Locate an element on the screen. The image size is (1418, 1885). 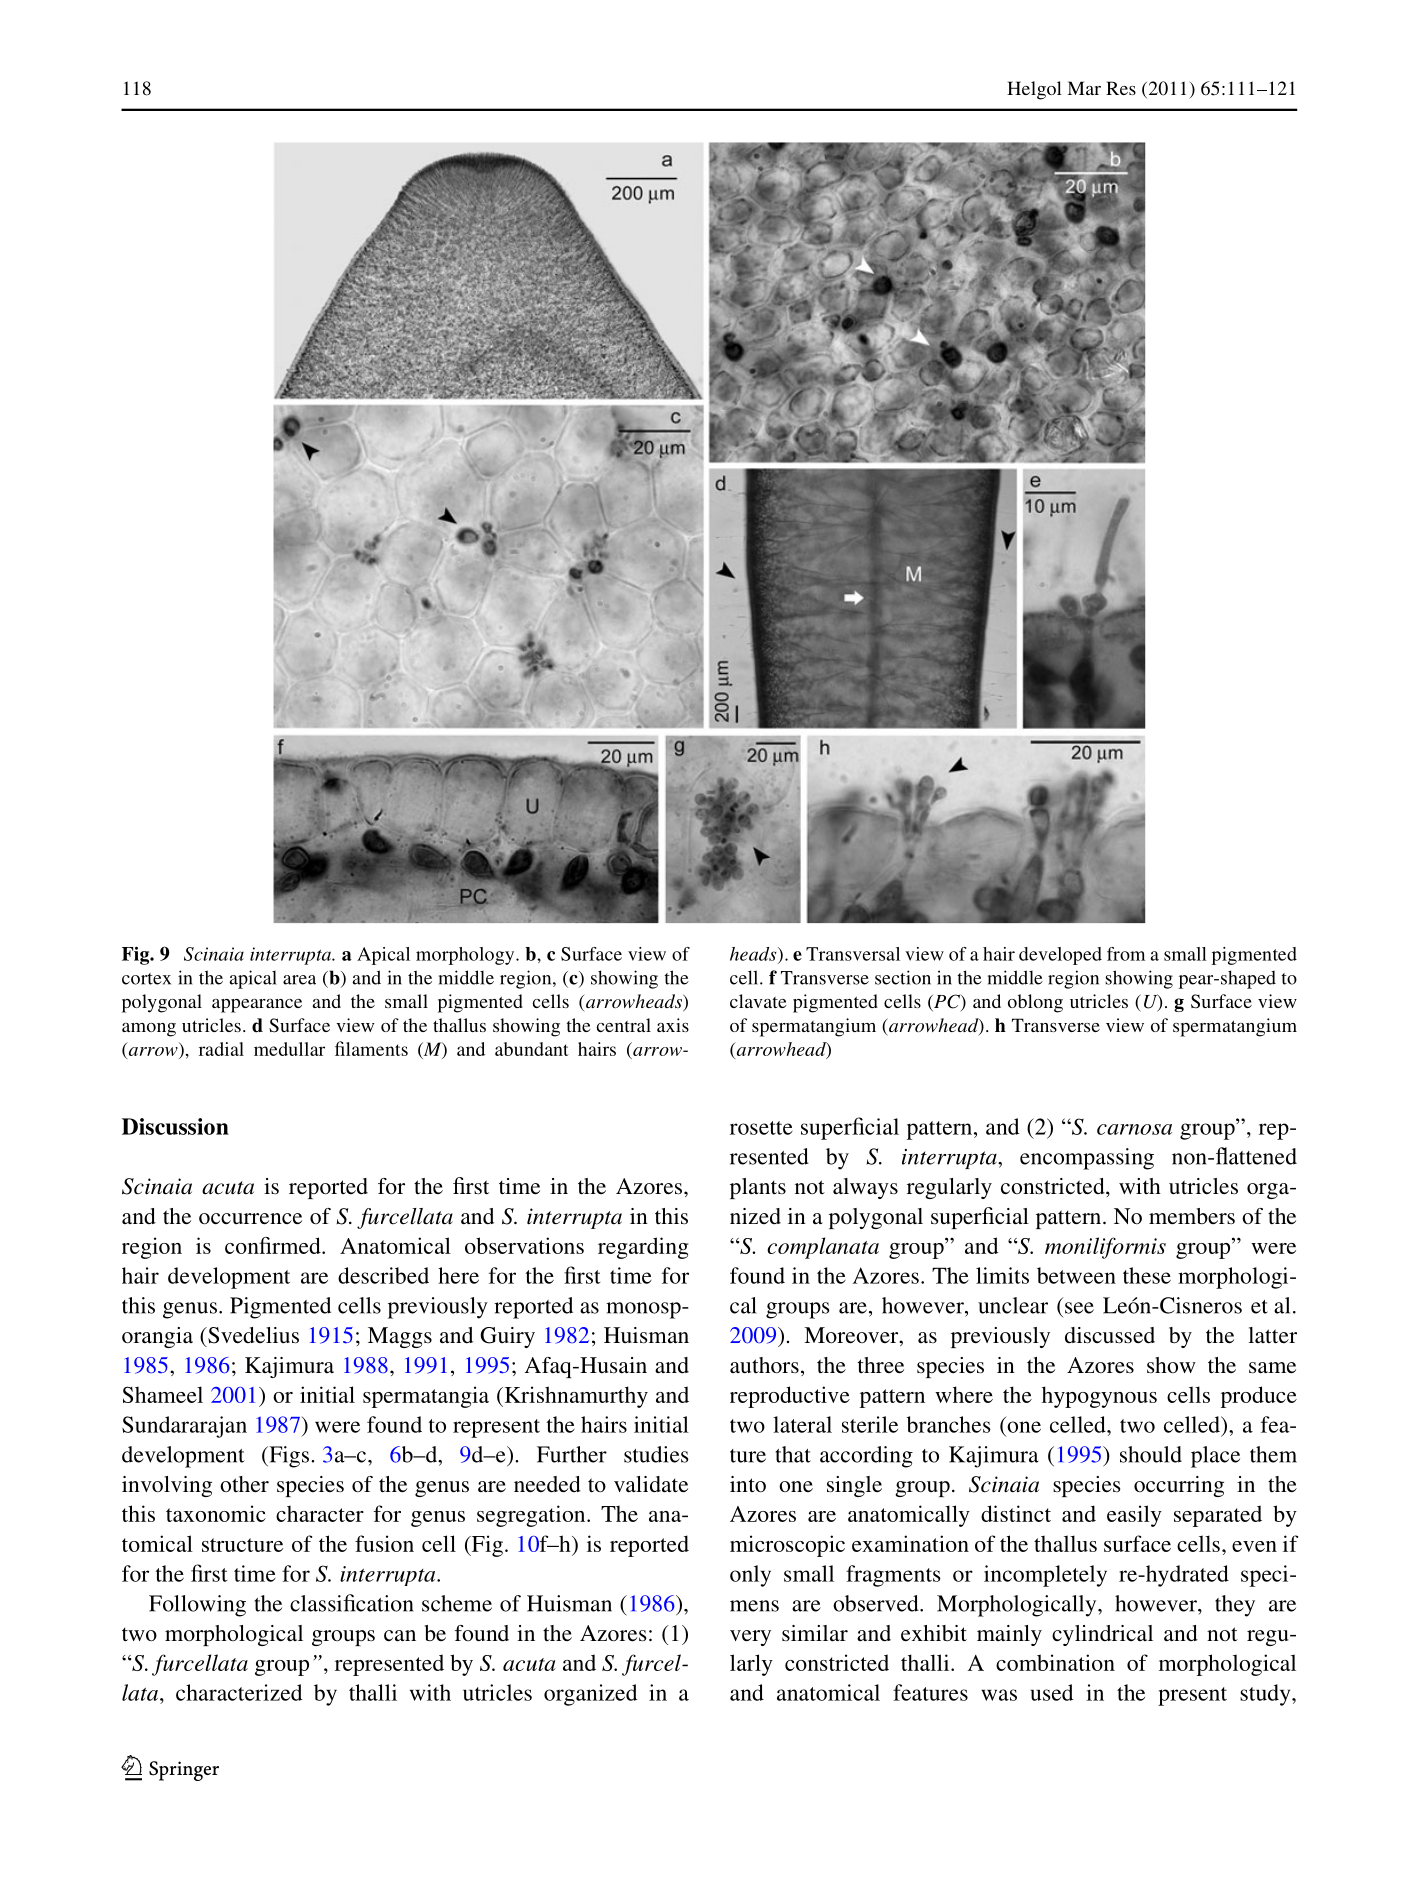
Following is located at coordinates (197, 1606).
